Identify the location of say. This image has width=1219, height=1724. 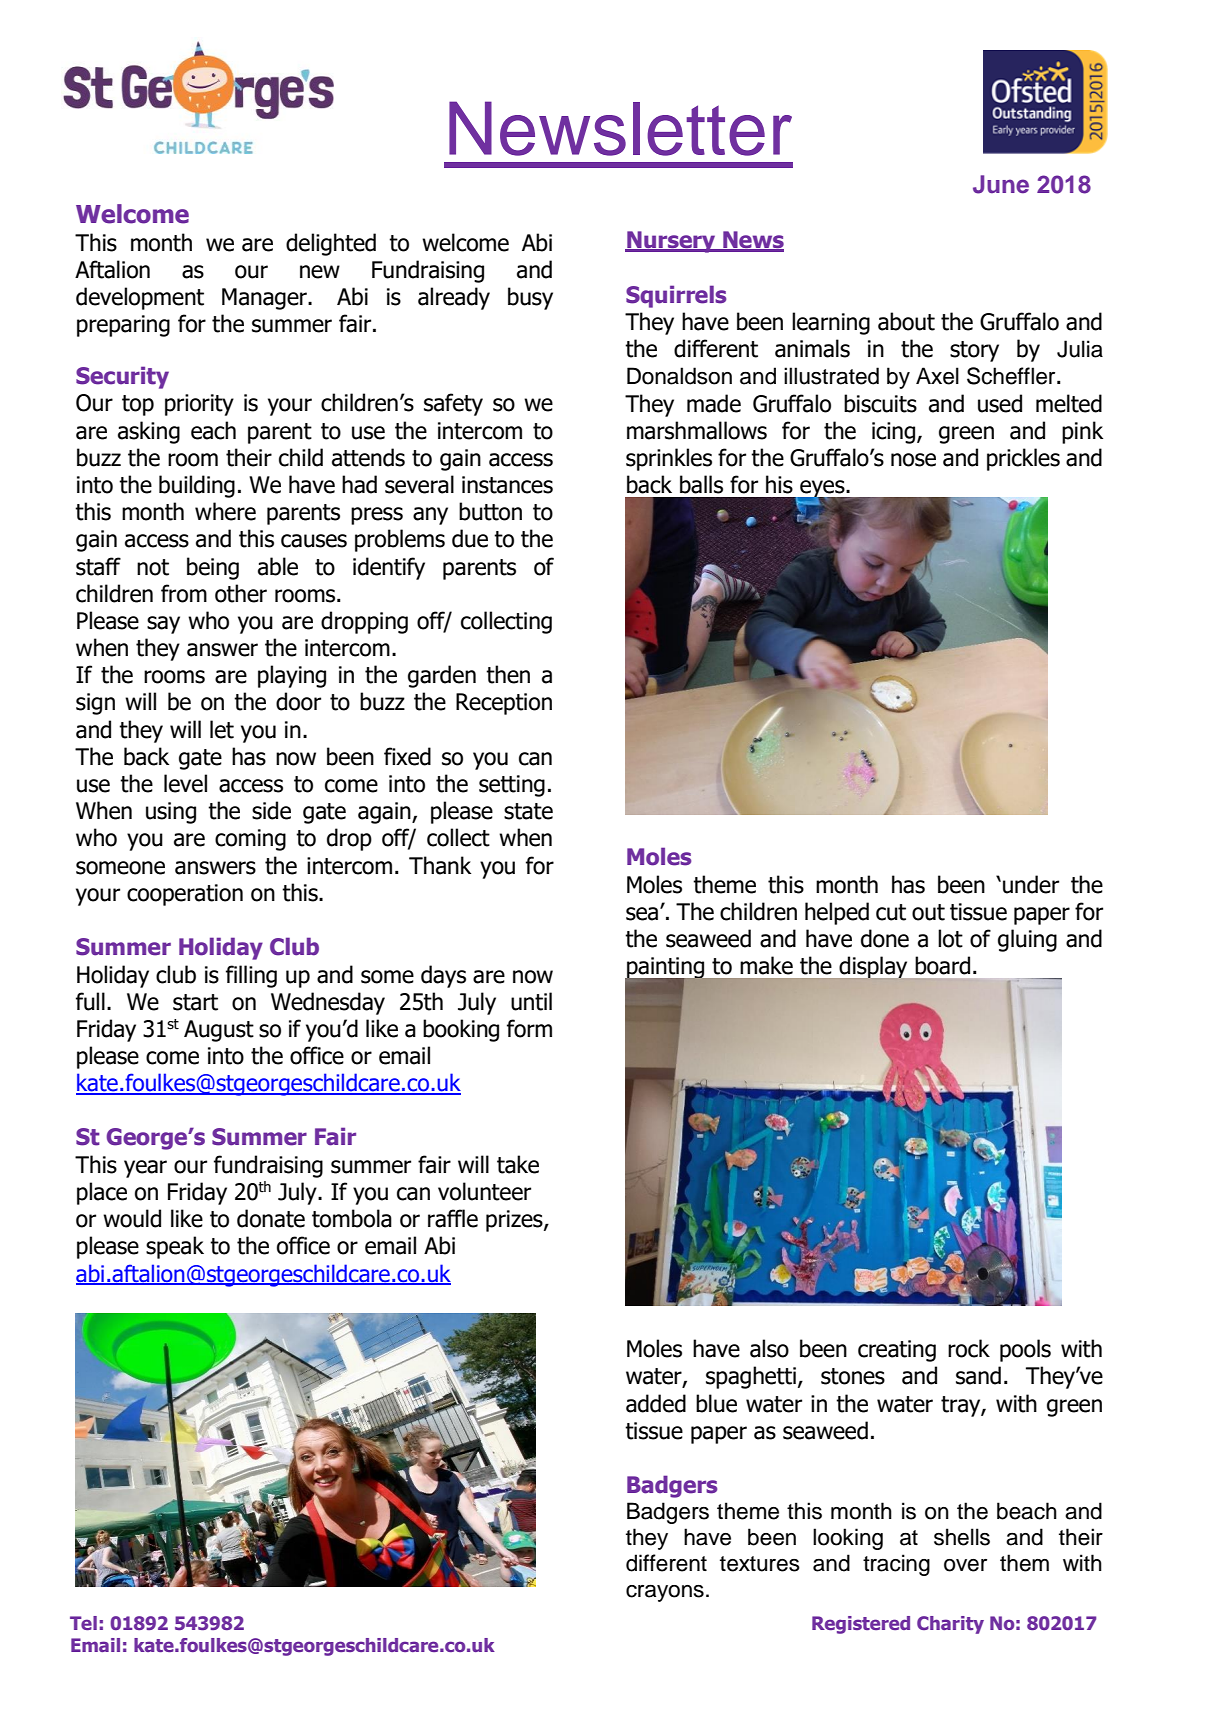
(163, 625).
